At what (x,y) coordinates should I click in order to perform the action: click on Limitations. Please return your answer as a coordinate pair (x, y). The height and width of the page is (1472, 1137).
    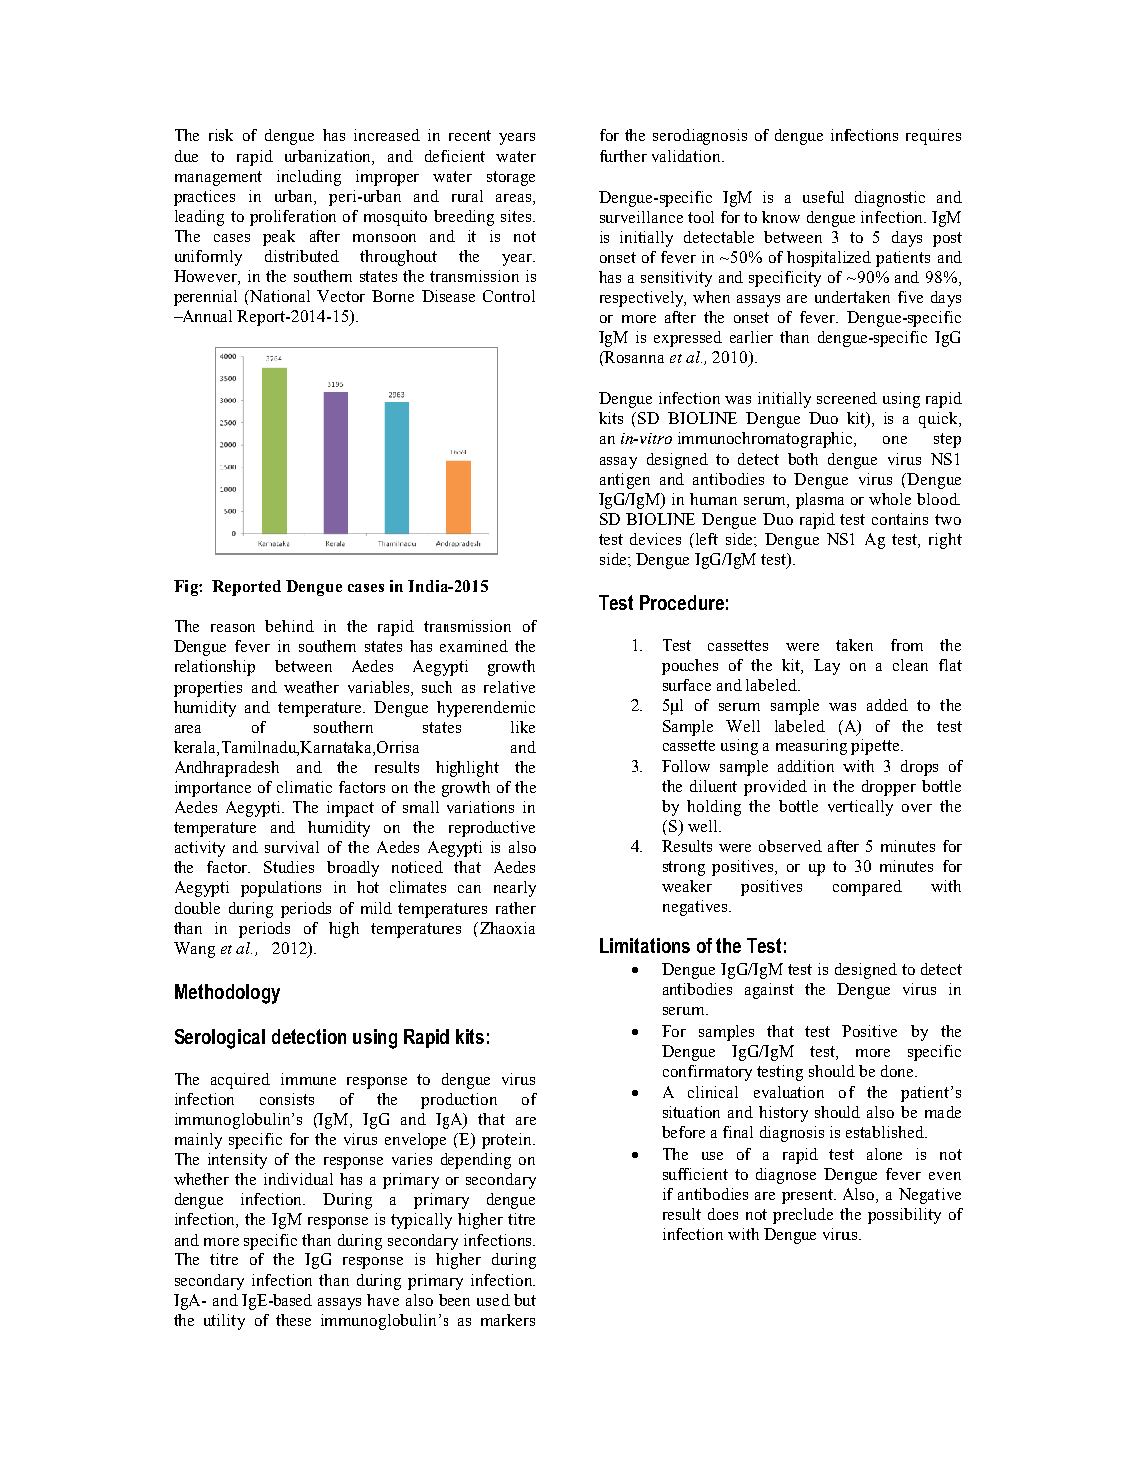
    Looking at the image, I should click on (645, 945).
